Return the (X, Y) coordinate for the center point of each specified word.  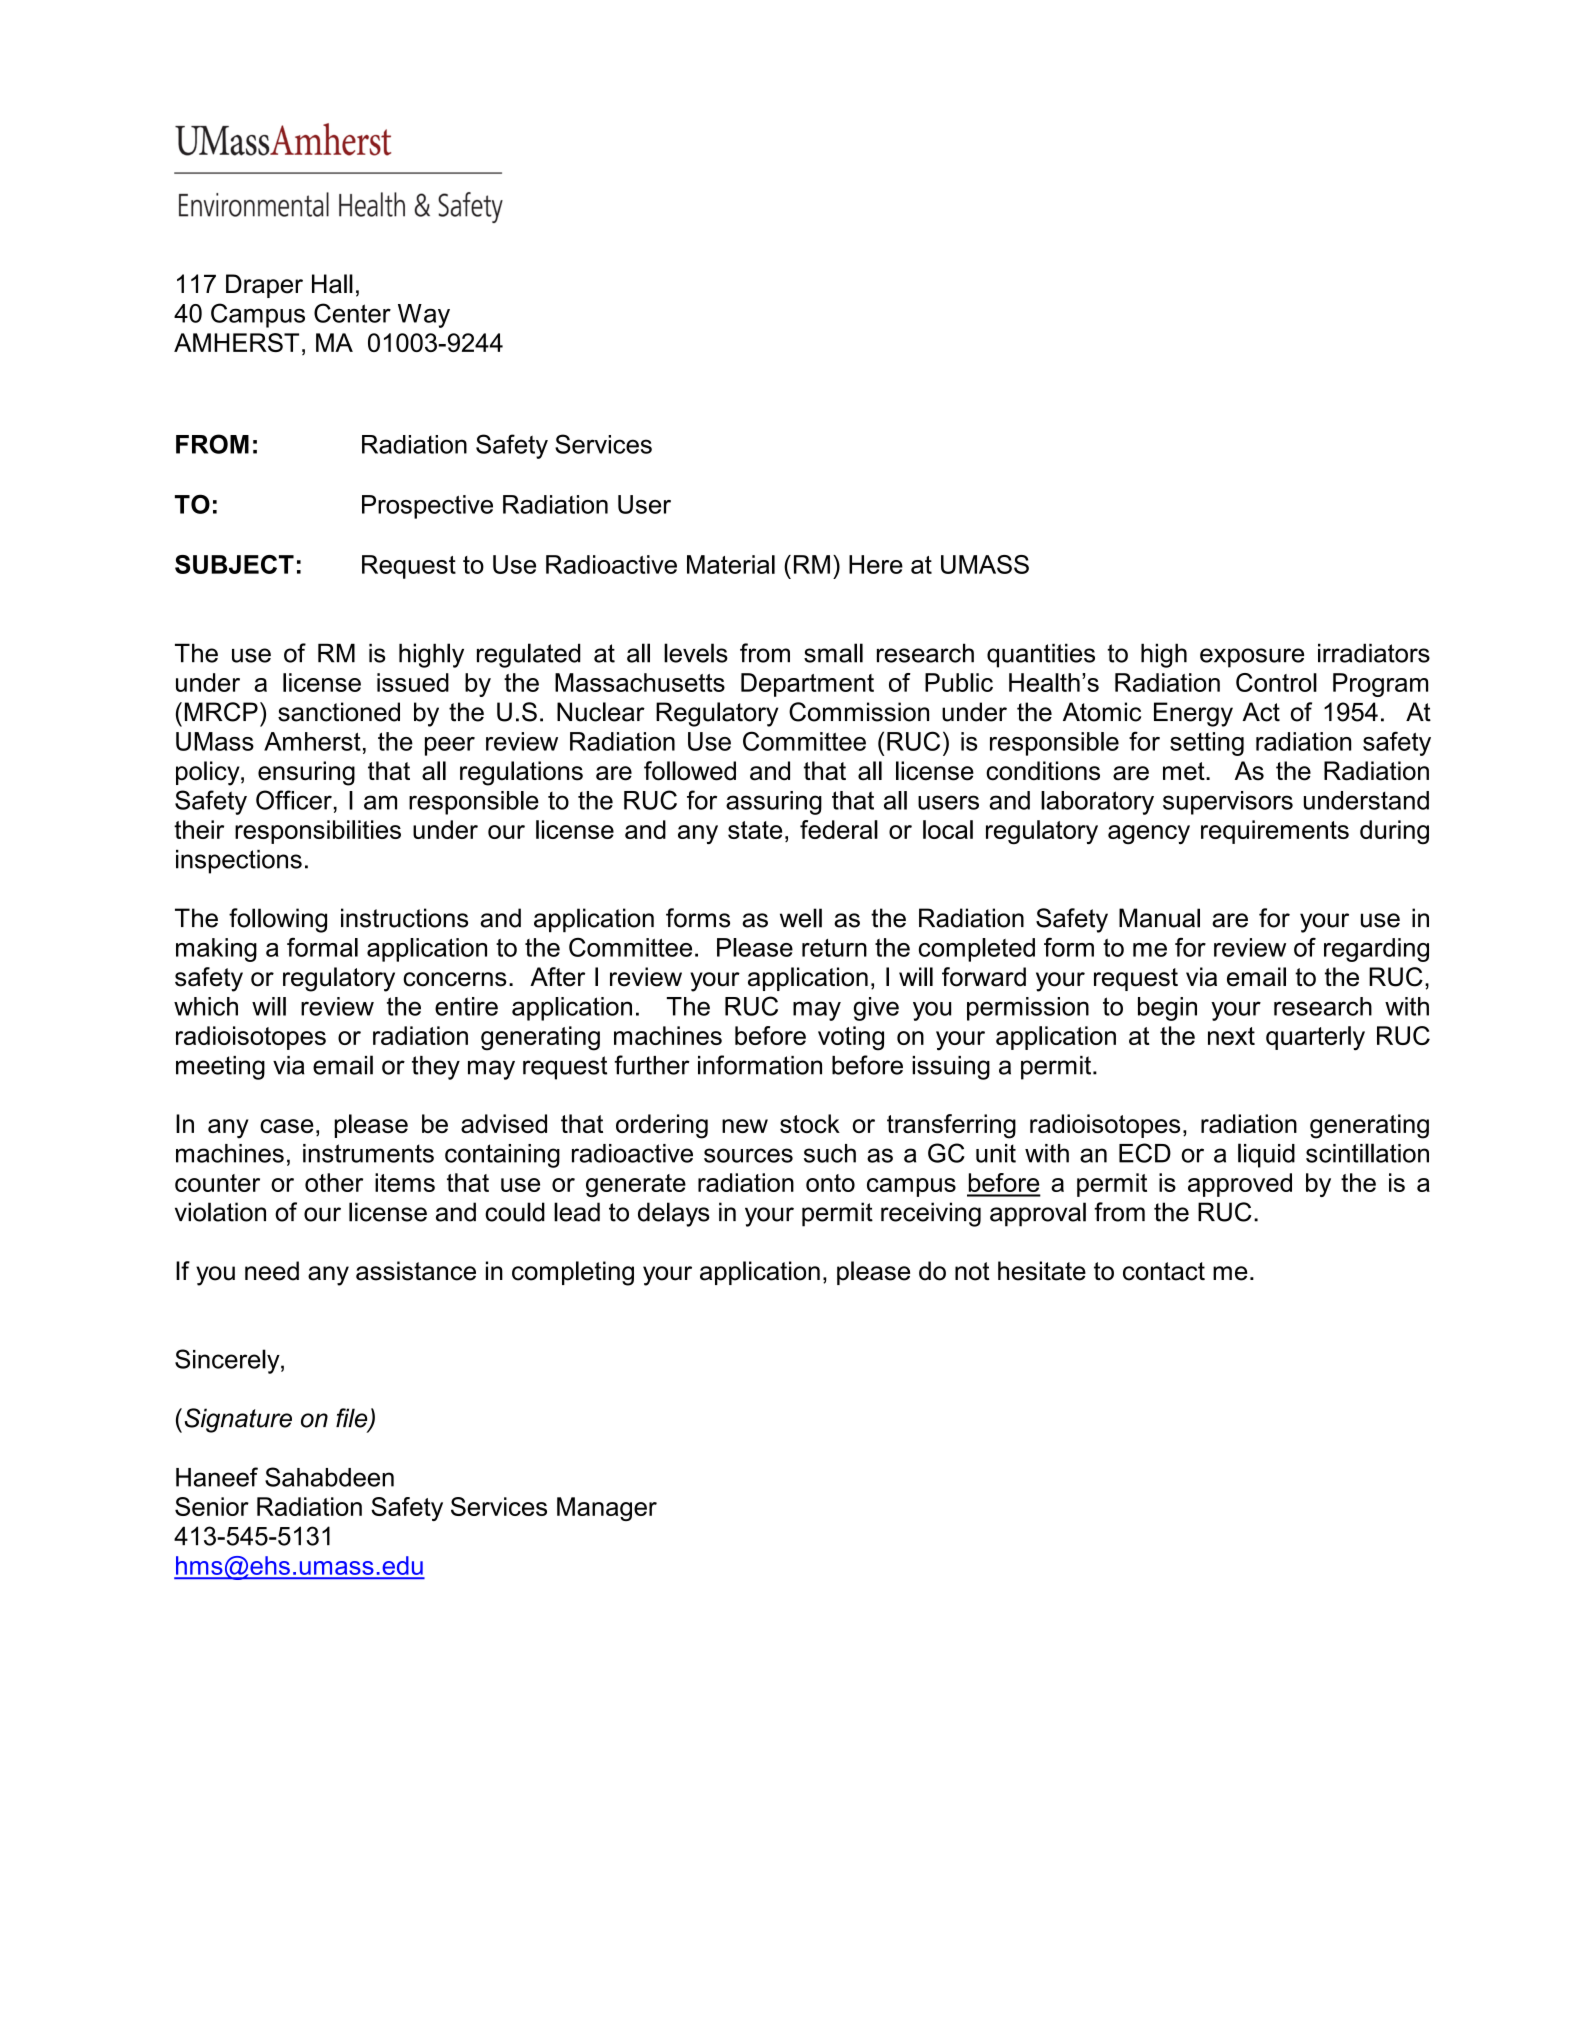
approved (1240, 1185)
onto (830, 1183)
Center (352, 313)
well (801, 918)
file (353, 1419)
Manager (607, 1509)
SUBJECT (234, 564)
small (833, 653)
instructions (404, 918)
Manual (1159, 918)
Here (876, 564)
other (334, 1182)
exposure (1252, 658)
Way (424, 316)
